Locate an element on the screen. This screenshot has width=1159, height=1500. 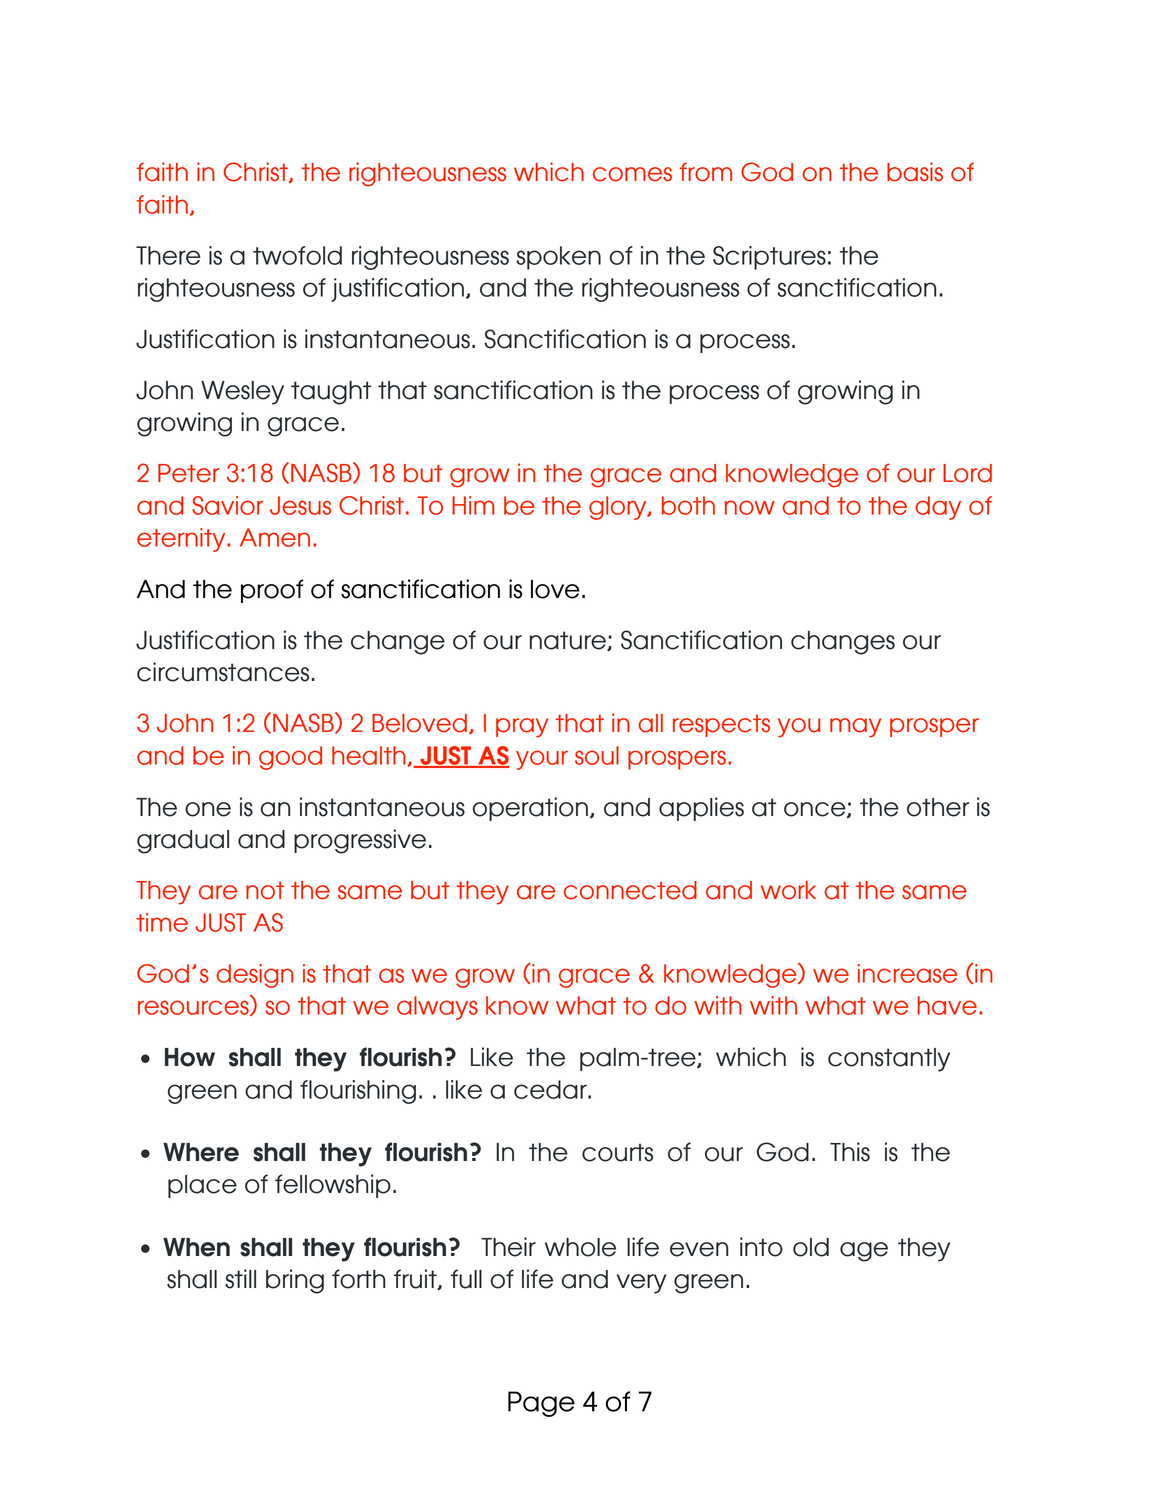
constantly is located at coordinates (889, 1060).
